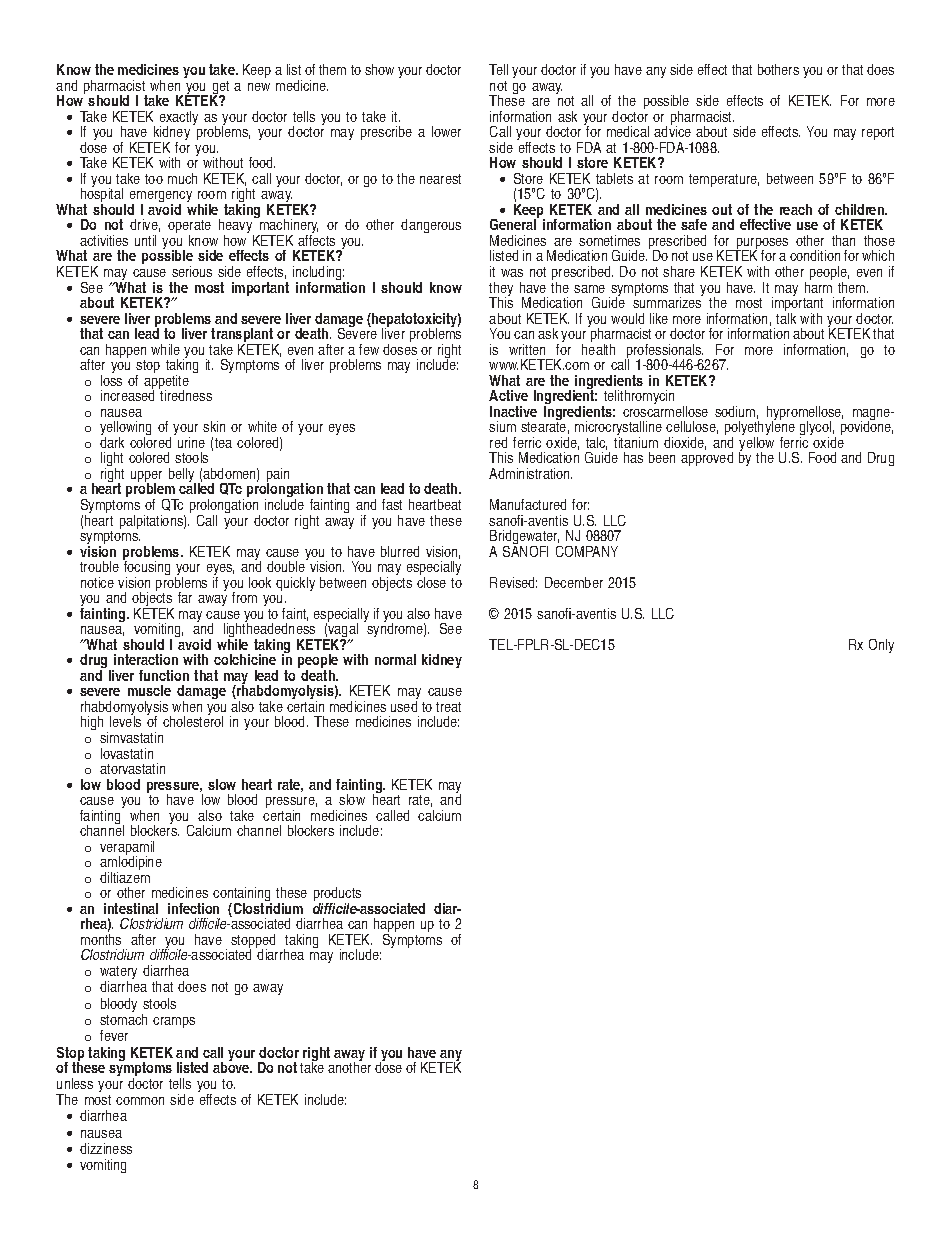  I want to click on amlodipine, so click(131, 863).
